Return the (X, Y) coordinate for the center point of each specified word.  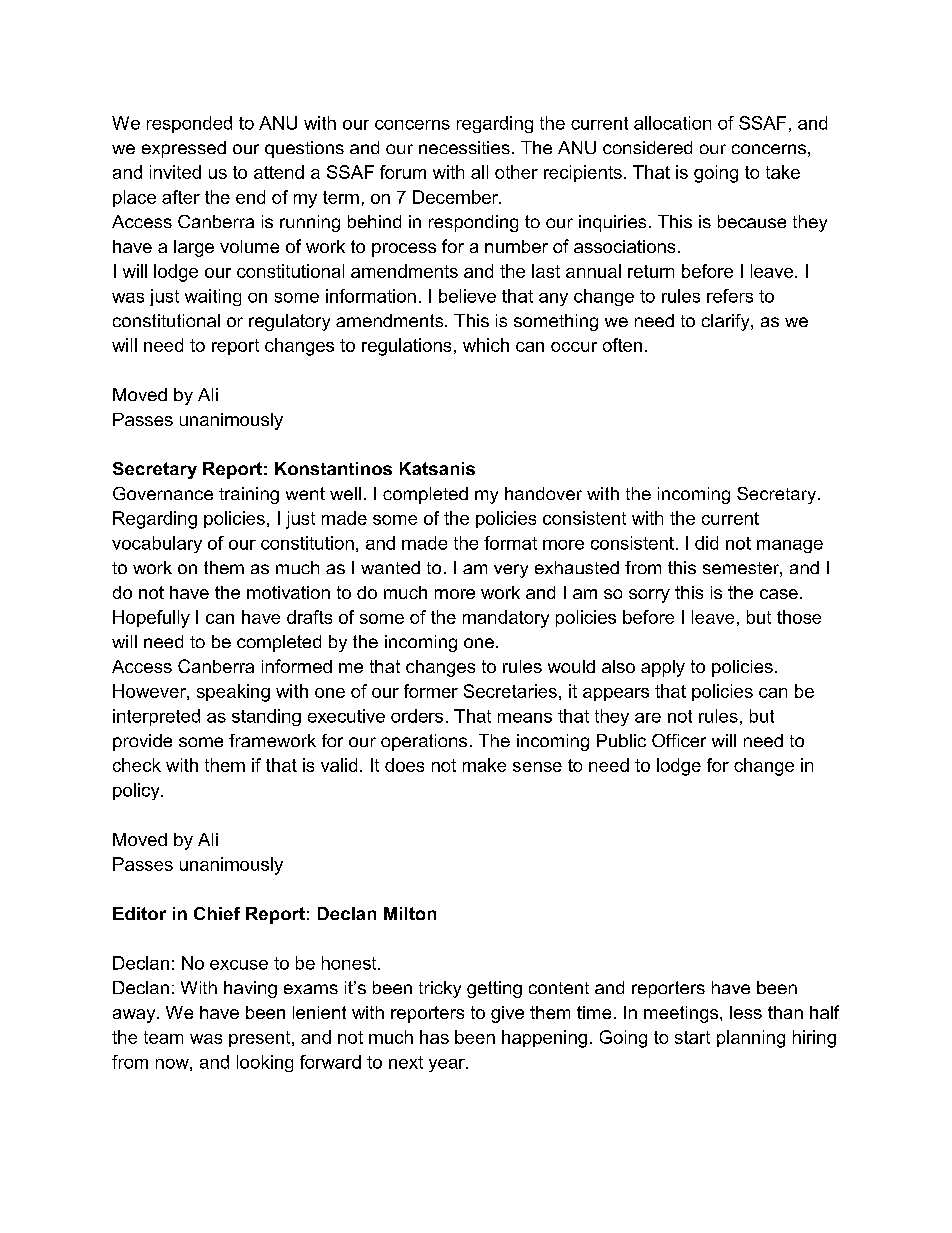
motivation (288, 592)
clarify (727, 322)
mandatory (506, 619)
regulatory (289, 322)
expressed (184, 149)
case (779, 594)
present (261, 1039)
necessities (464, 147)
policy (137, 791)
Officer (679, 740)
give (507, 1014)
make (484, 765)
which (486, 345)
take (783, 172)
